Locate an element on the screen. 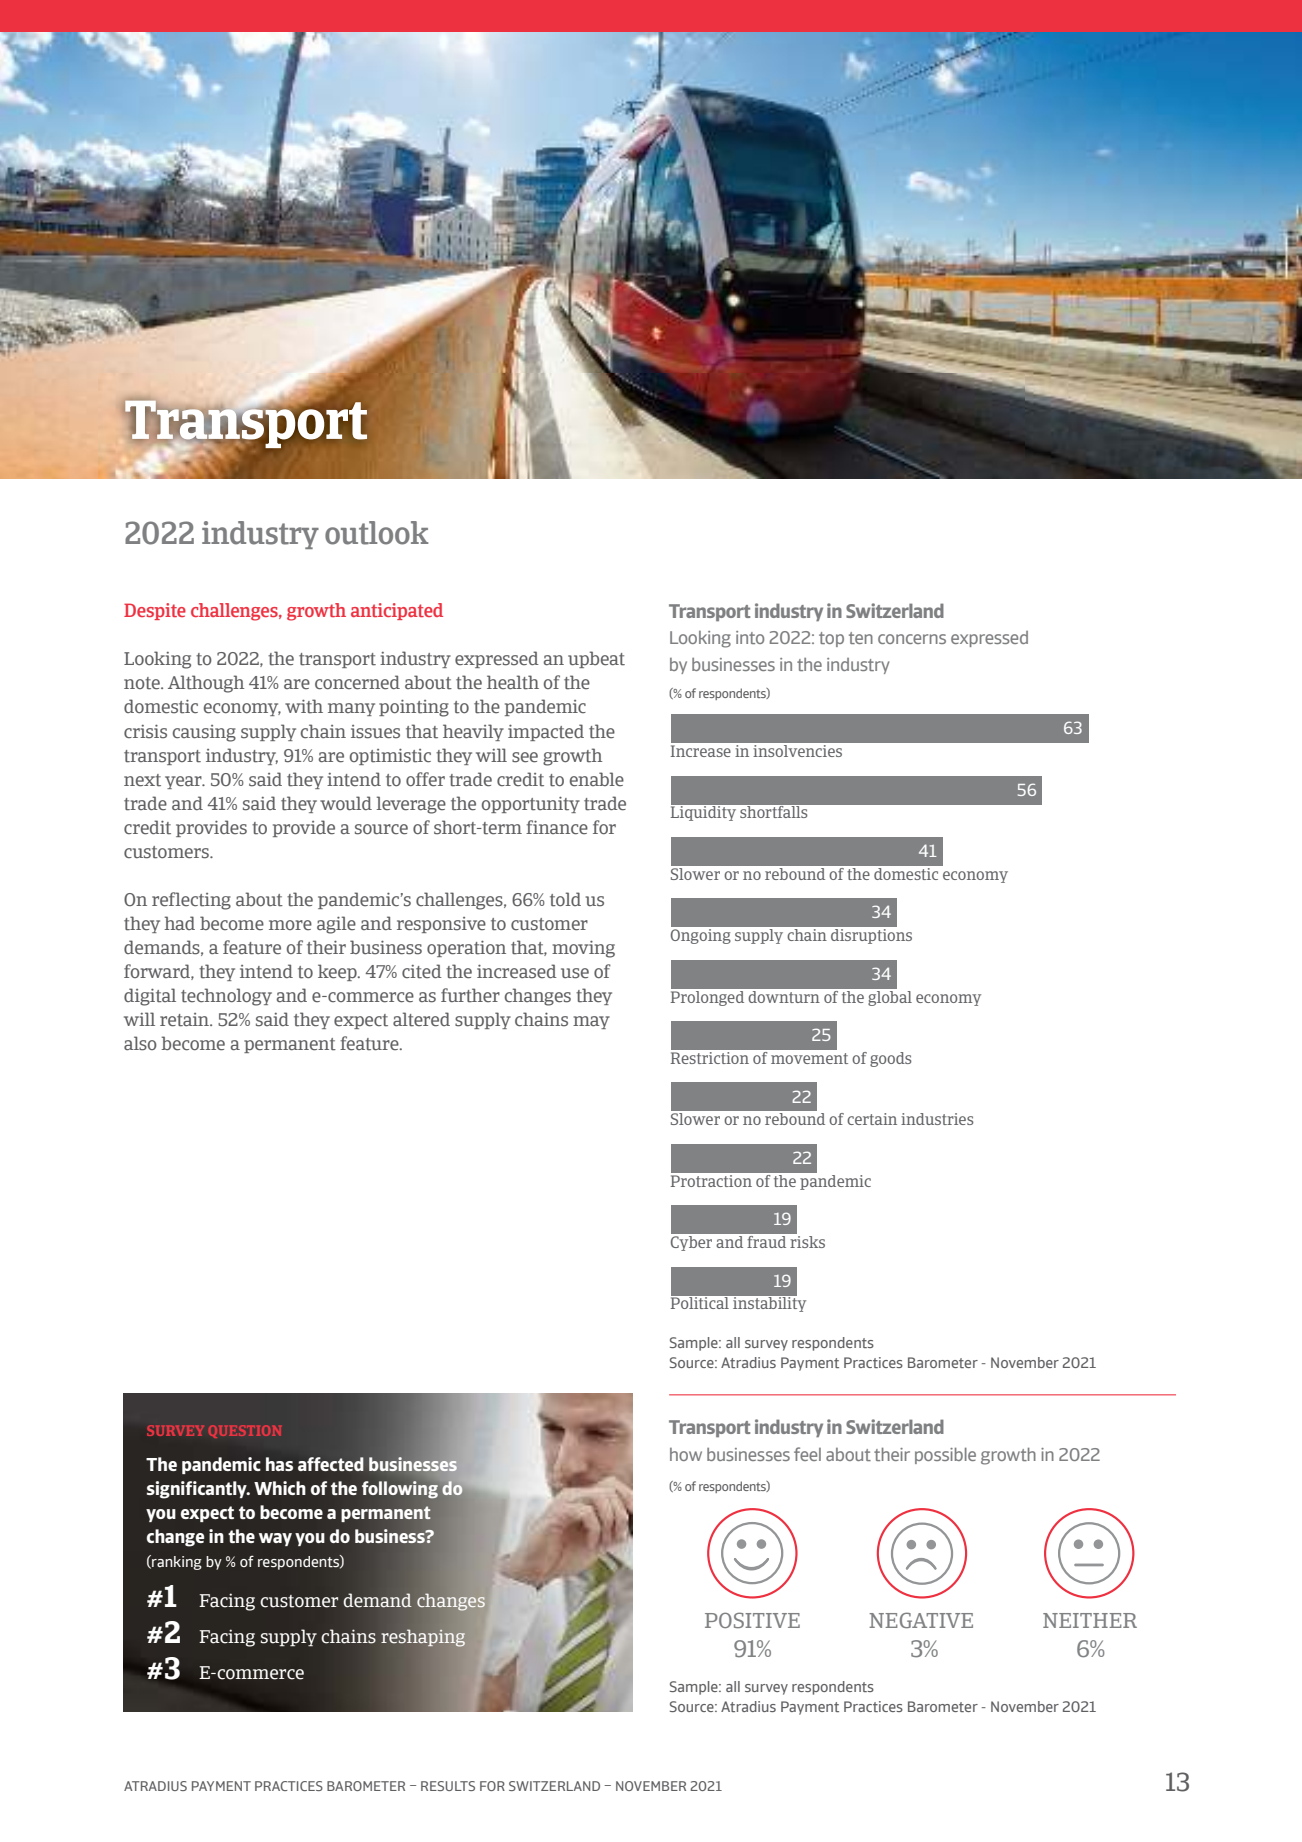  certain is located at coordinates (872, 1119).
